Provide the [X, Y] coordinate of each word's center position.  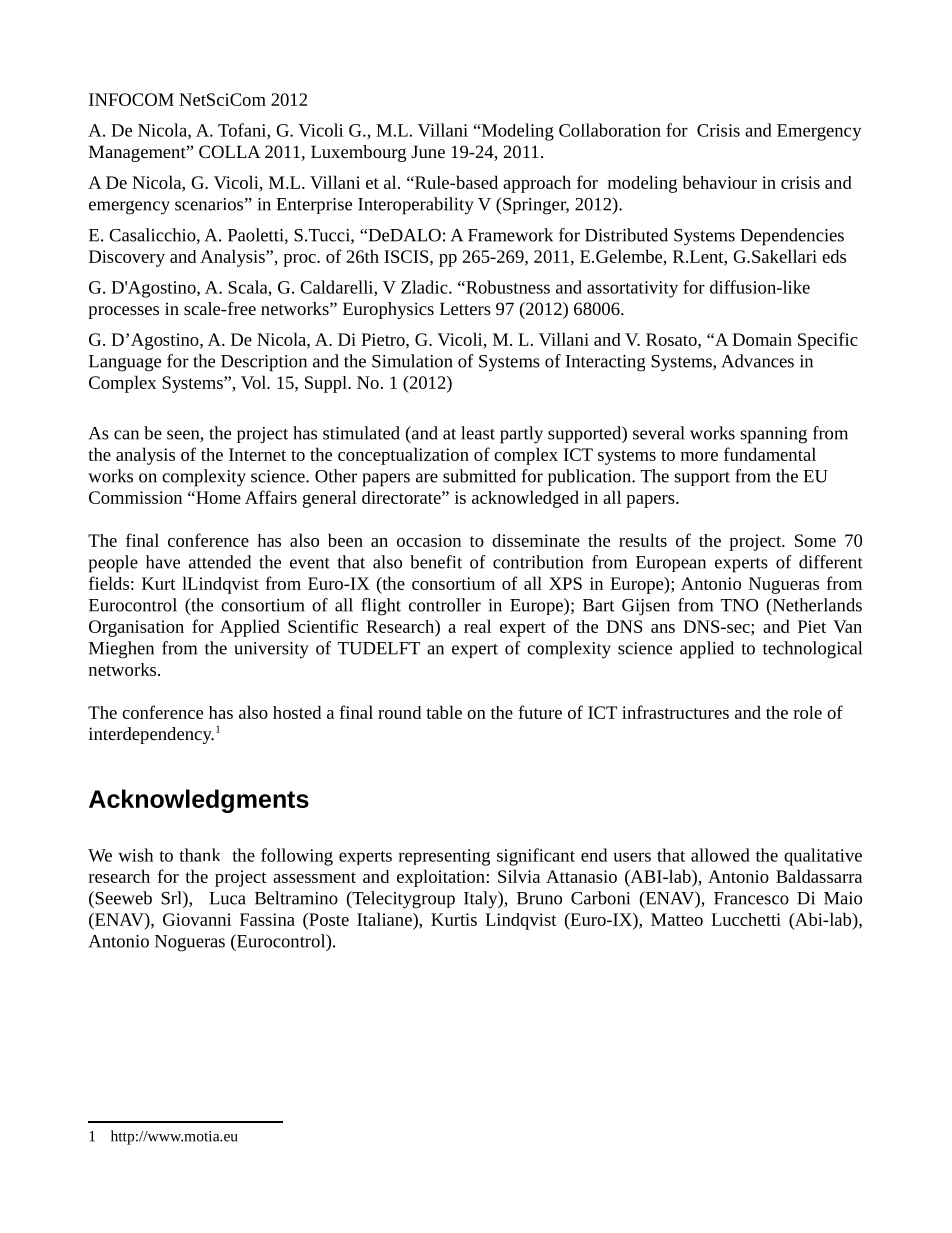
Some [815, 540]
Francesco [751, 898]
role [808, 712]
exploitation [441, 878]
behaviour [720, 182]
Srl [172, 898]
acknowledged [525, 499]
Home [217, 497]
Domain [762, 339]
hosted [297, 712]
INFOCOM [131, 99]
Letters [465, 308]
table [444, 712]
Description [264, 363]
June [428, 151]
